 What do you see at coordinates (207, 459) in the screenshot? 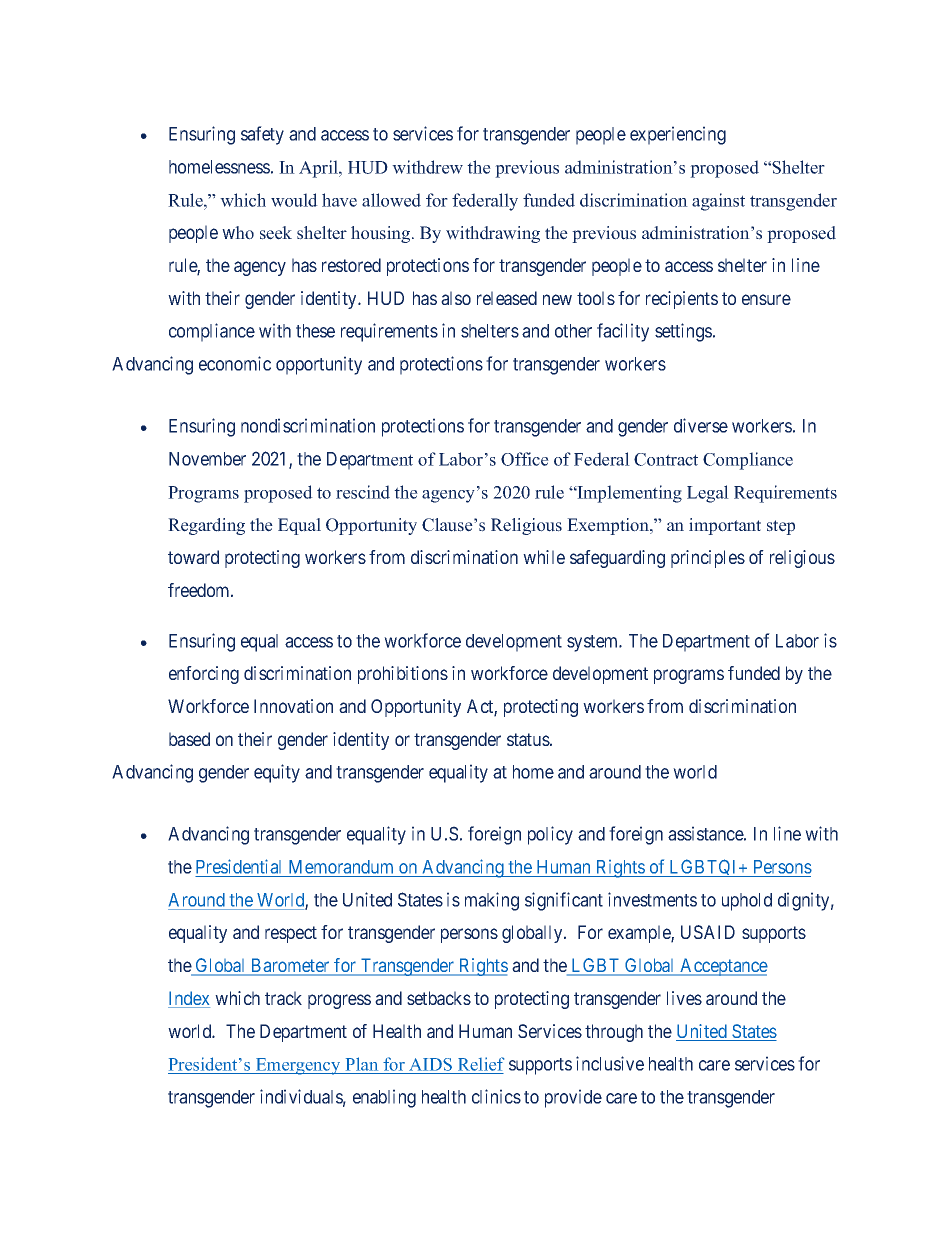
I see `November` at bounding box center [207, 459].
